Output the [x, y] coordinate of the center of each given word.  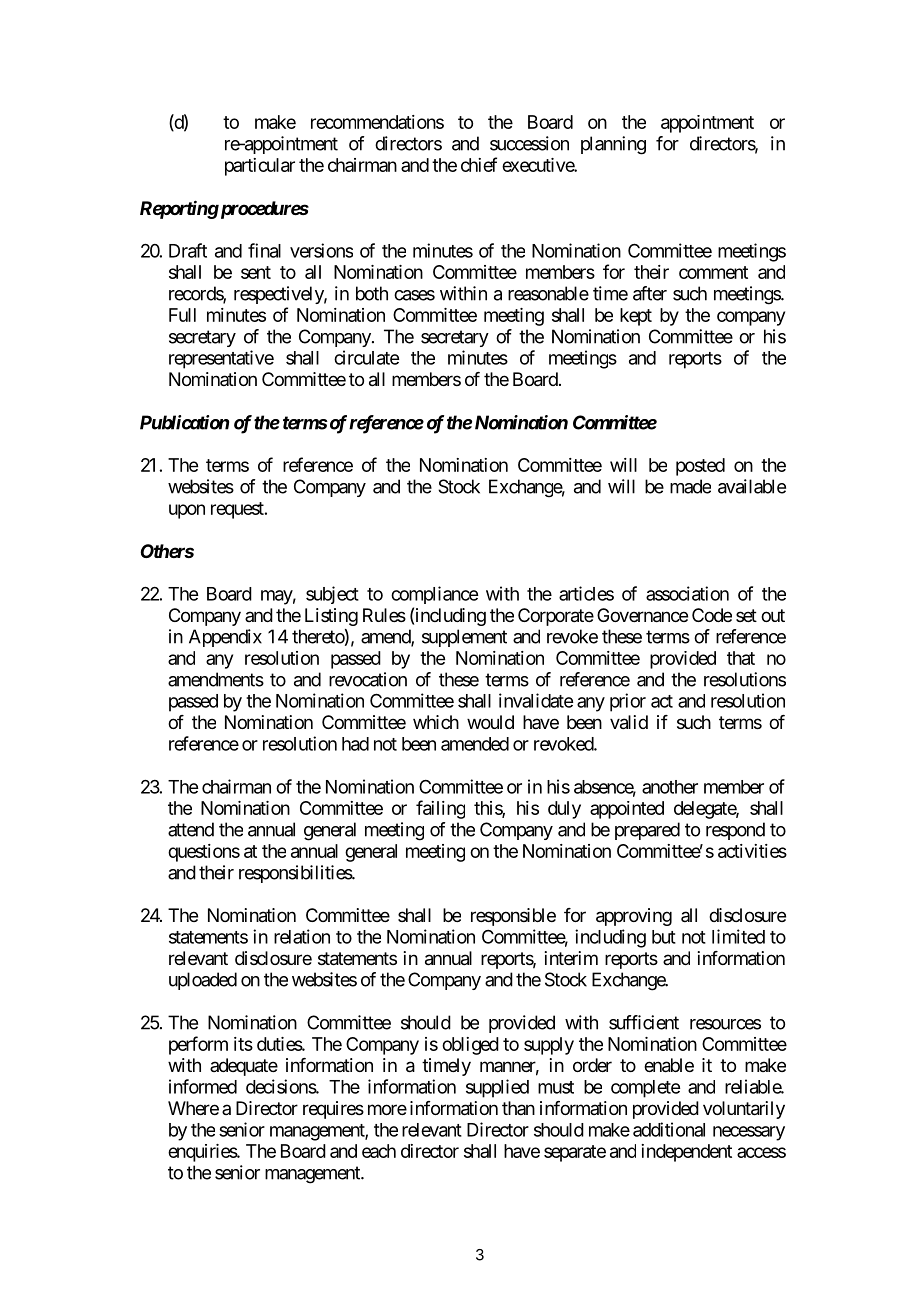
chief [479, 164]
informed [203, 1086]
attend [191, 829]
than [518, 1108]
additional [669, 1129]
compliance [434, 595]
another [670, 787]
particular [260, 167]
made [690, 486]
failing [440, 809]
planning [613, 145]
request [238, 510]
